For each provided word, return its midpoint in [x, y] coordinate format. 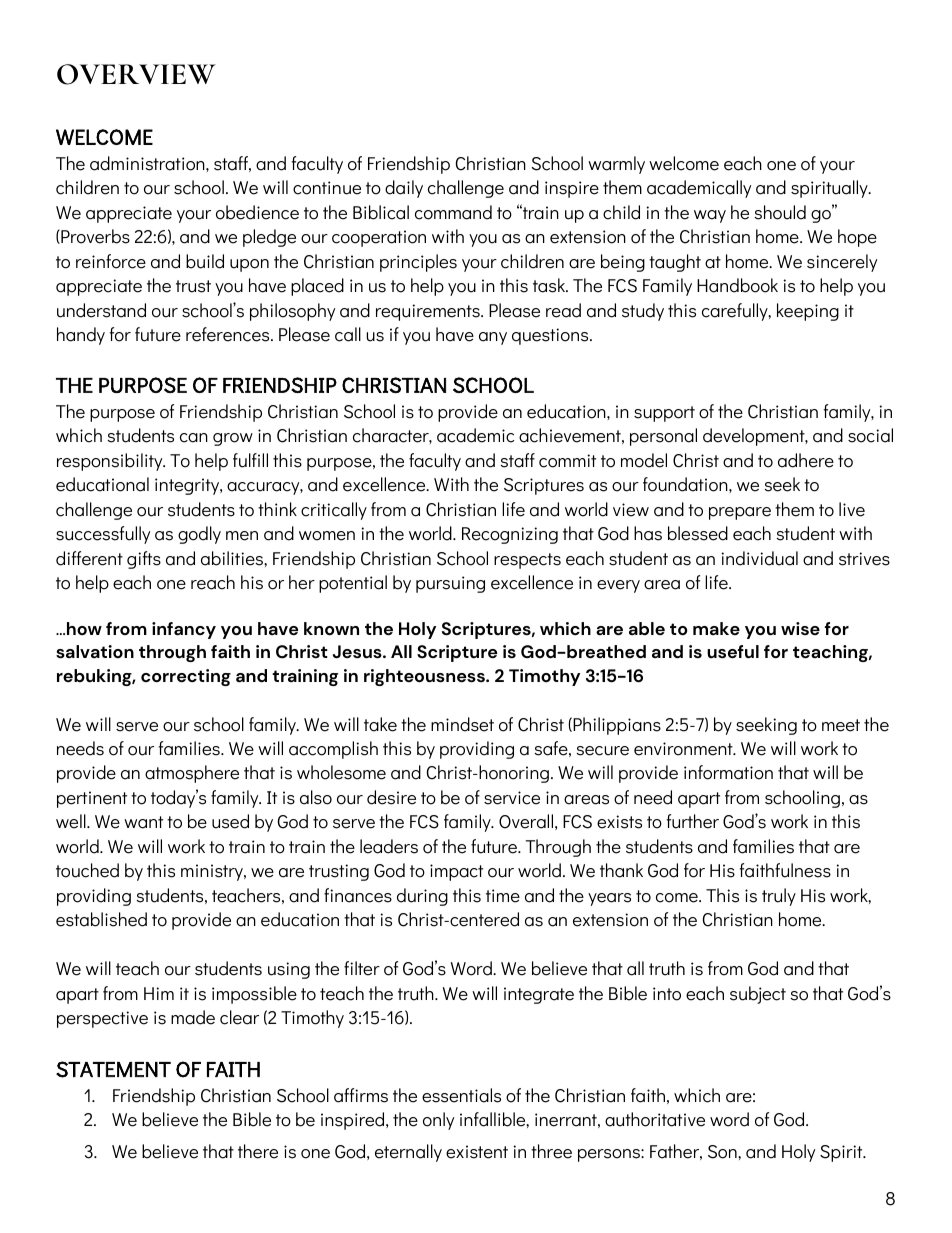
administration [148, 163]
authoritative [655, 1119]
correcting [186, 677]
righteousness [425, 677]
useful [733, 652]
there [258, 1151]
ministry [213, 872]
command [453, 212]
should [780, 212]
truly [779, 897]
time [503, 896]
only [438, 1121]
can [194, 438]
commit [567, 461]
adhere [806, 460]
